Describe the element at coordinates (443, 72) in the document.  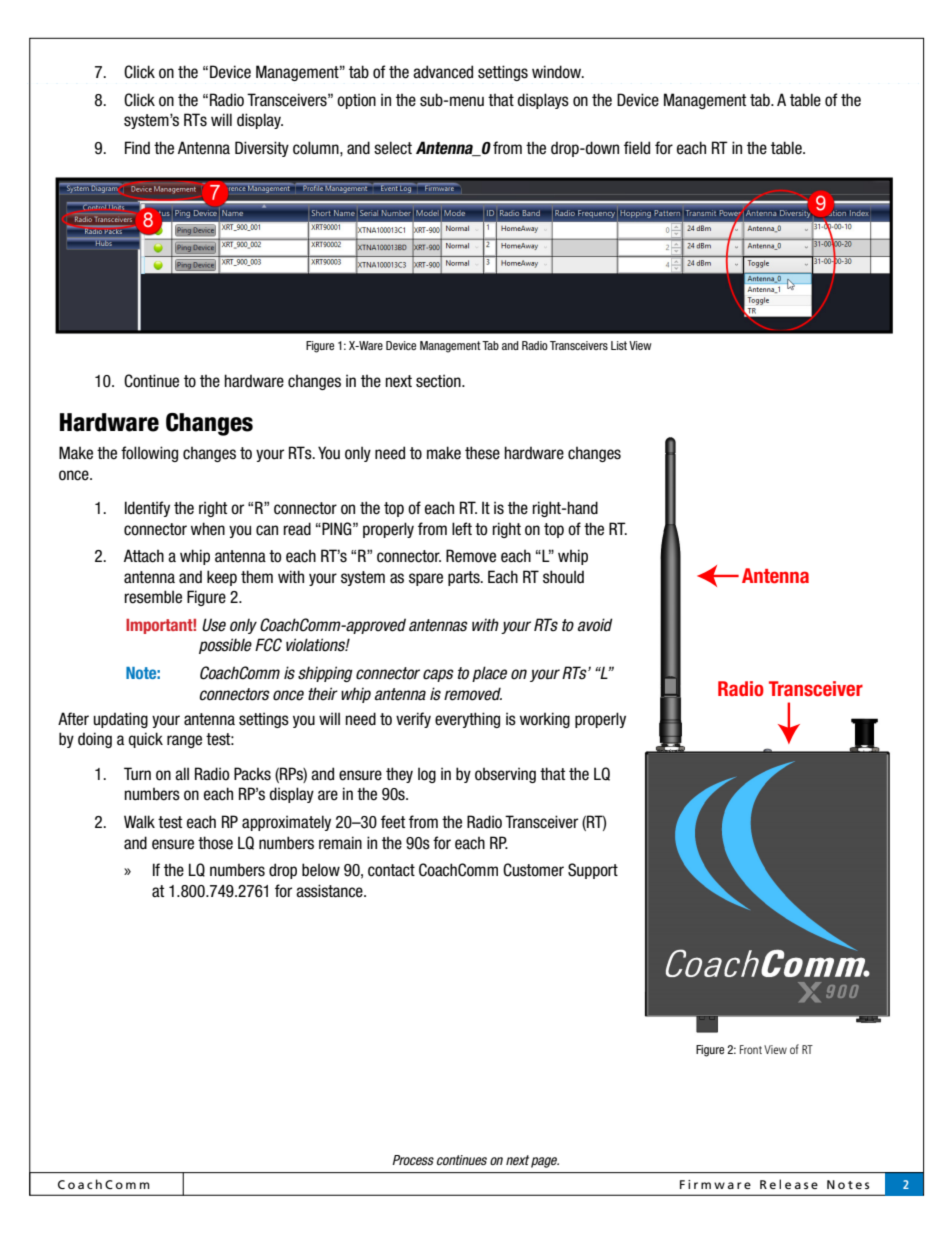
I see `advanced` at that location.
